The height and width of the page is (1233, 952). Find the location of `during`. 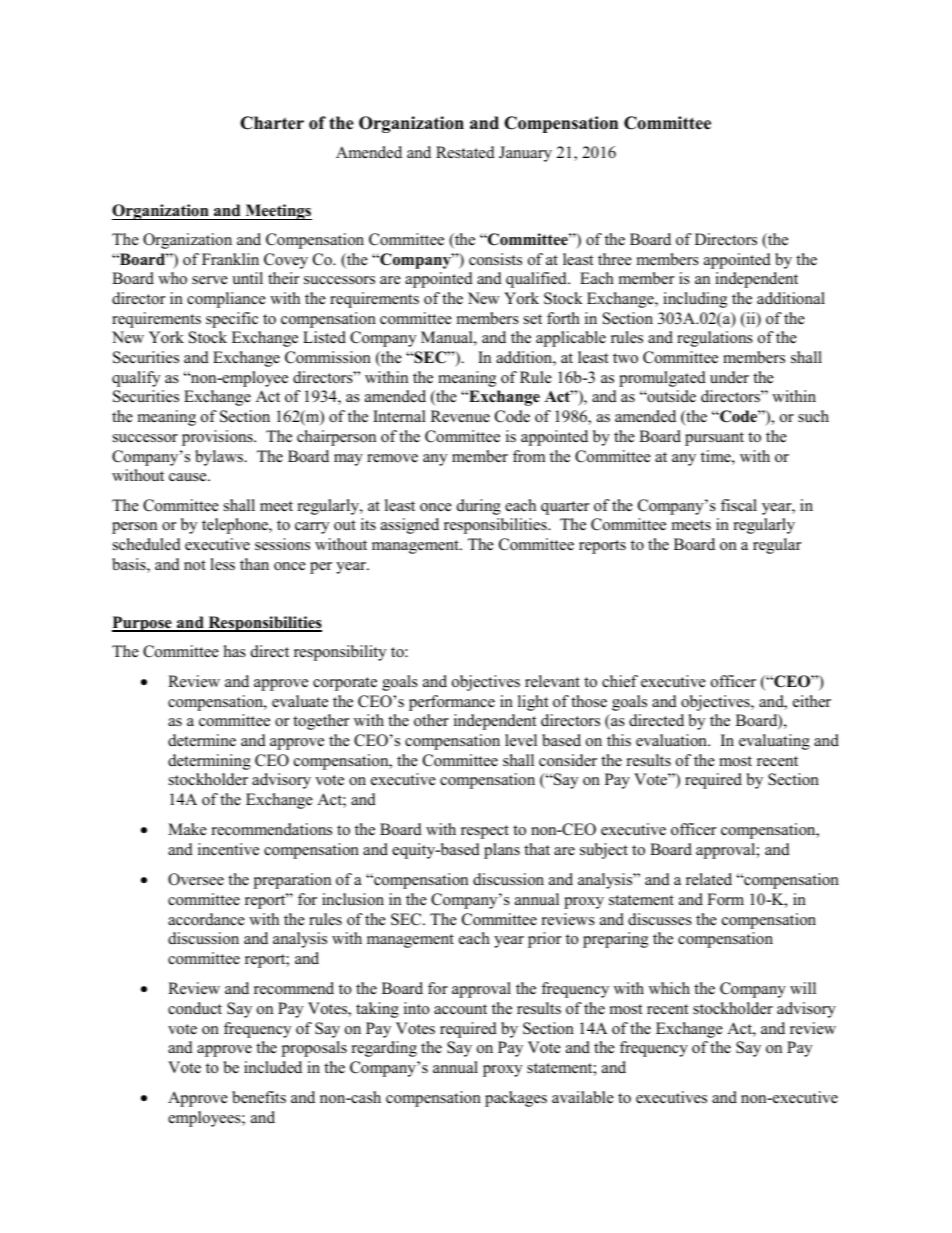

during is located at coordinates (479, 507).
